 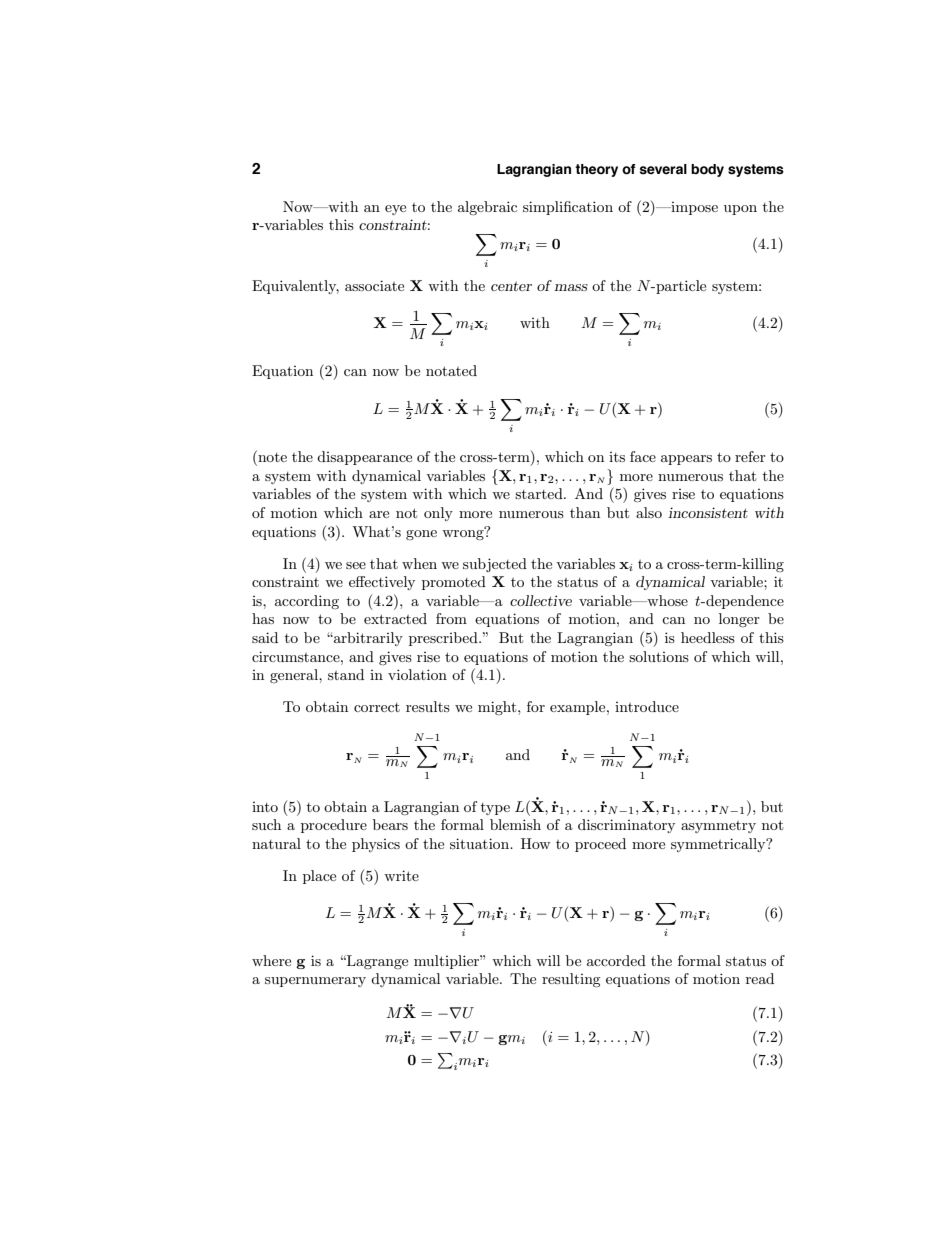 What do you see at coordinates (379, 514) in the document?
I see `are` at bounding box center [379, 514].
